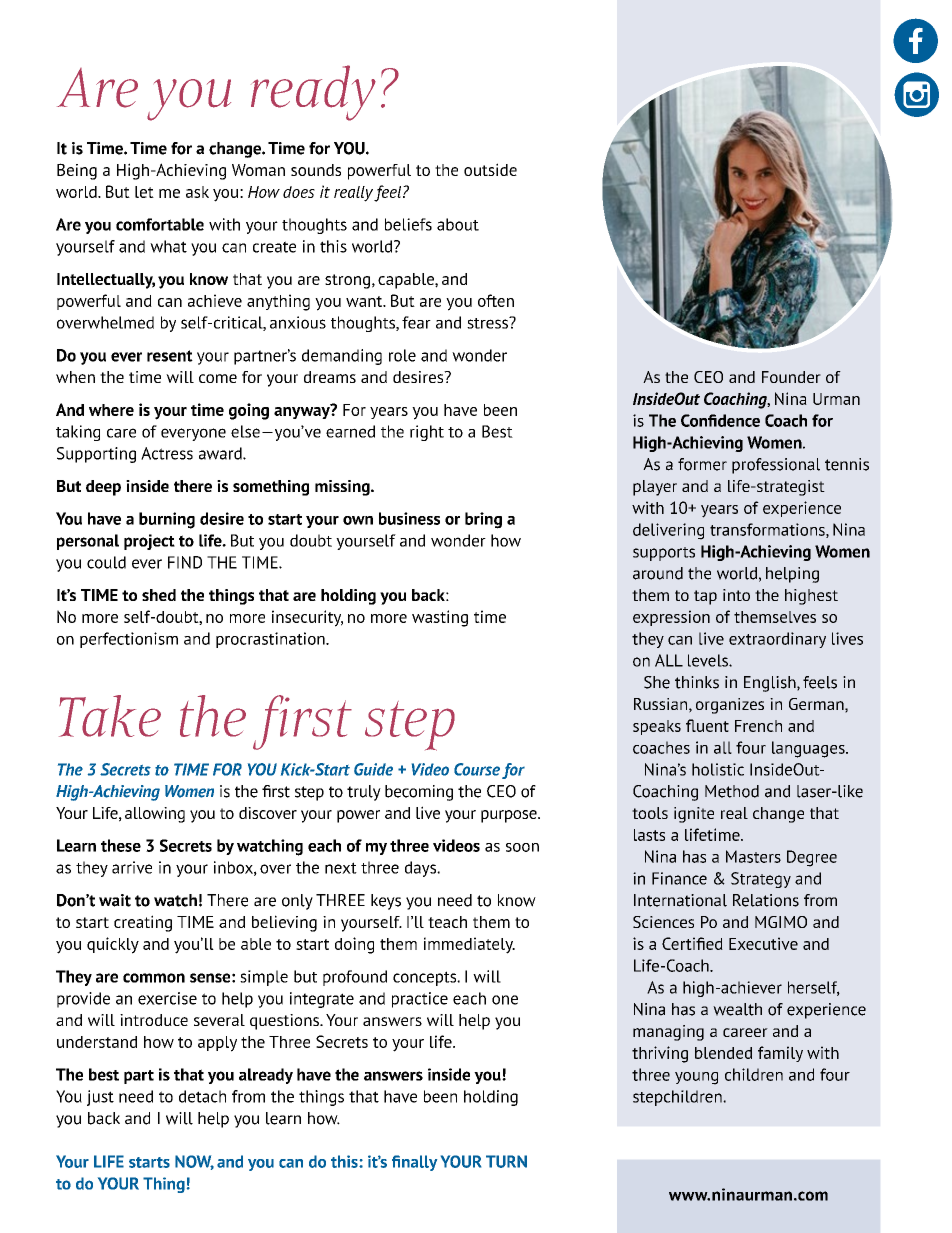  What do you see at coordinates (490, 169) in the screenshot?
I see `outside` at bounding box center [490, 169].
